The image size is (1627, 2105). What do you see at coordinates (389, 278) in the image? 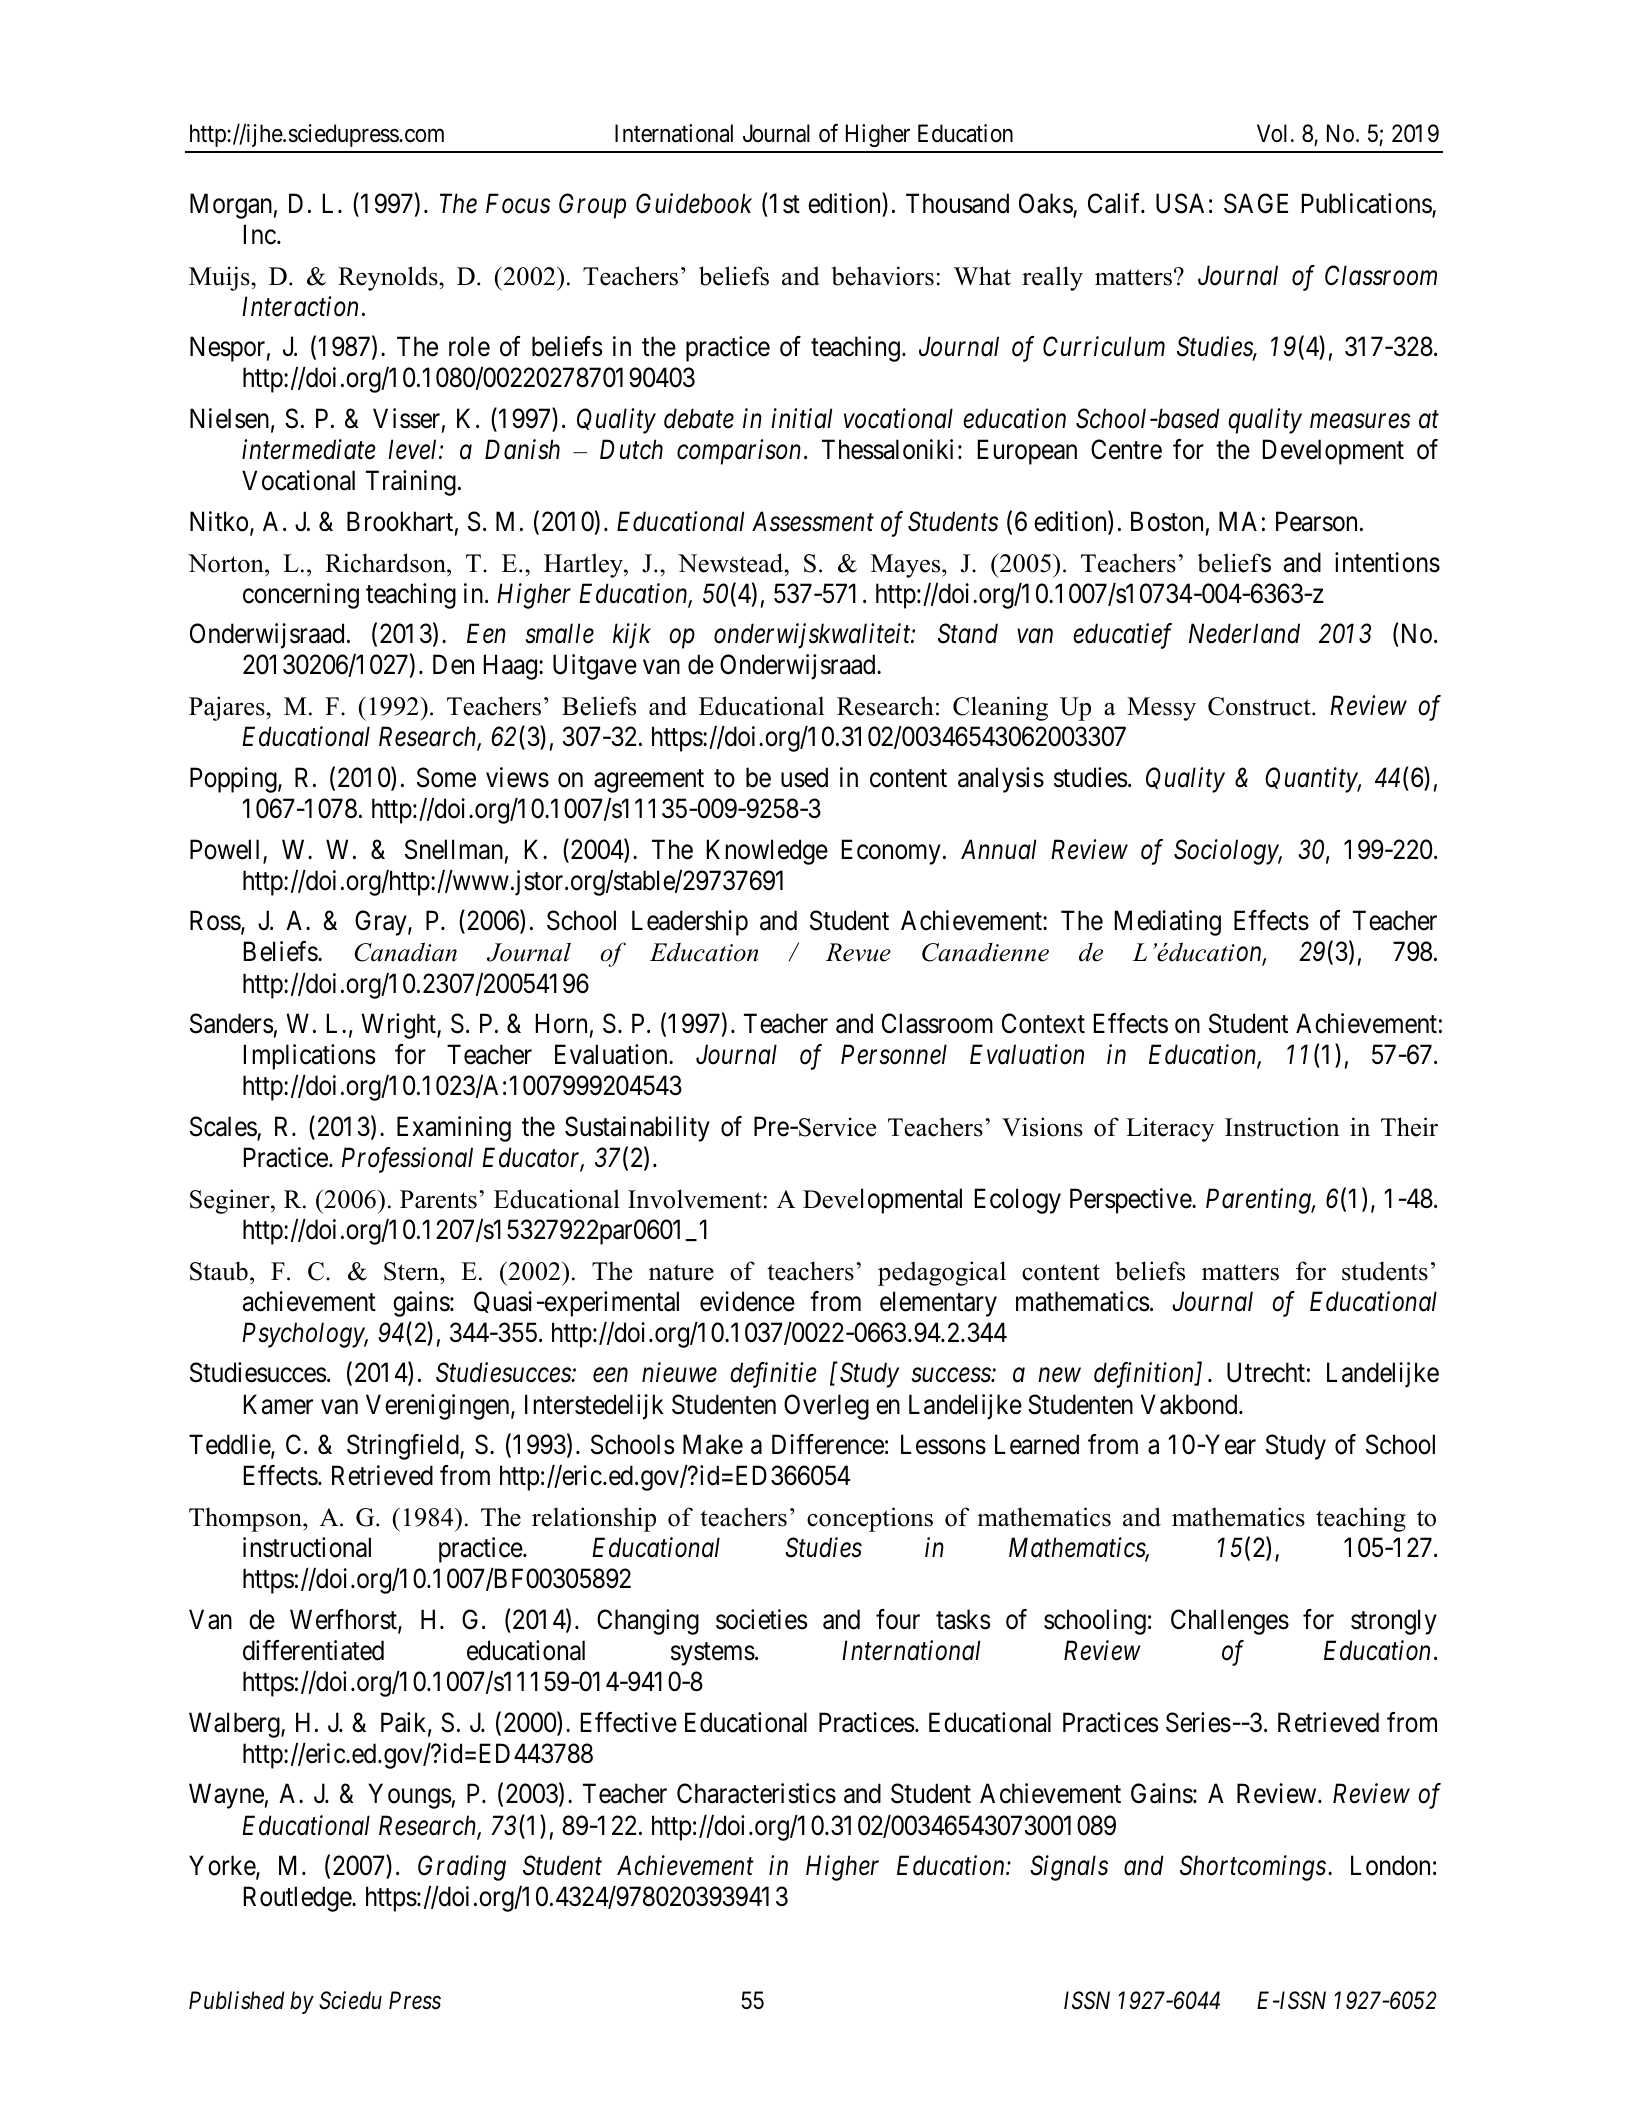
I see `Reynolds` at bounding box center [389, 278].
